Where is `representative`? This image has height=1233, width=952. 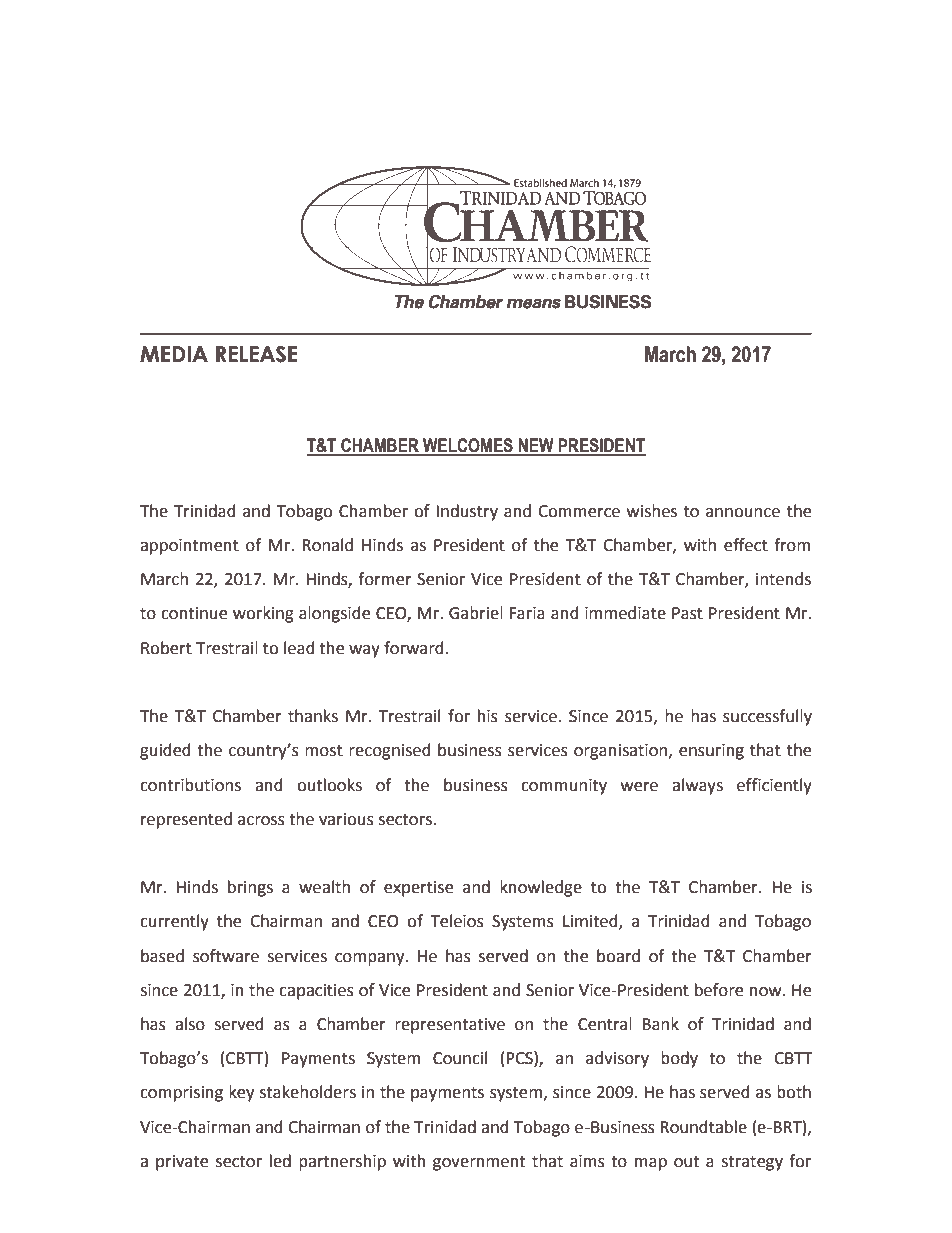 representative is located at coordinates (450, 1026).
